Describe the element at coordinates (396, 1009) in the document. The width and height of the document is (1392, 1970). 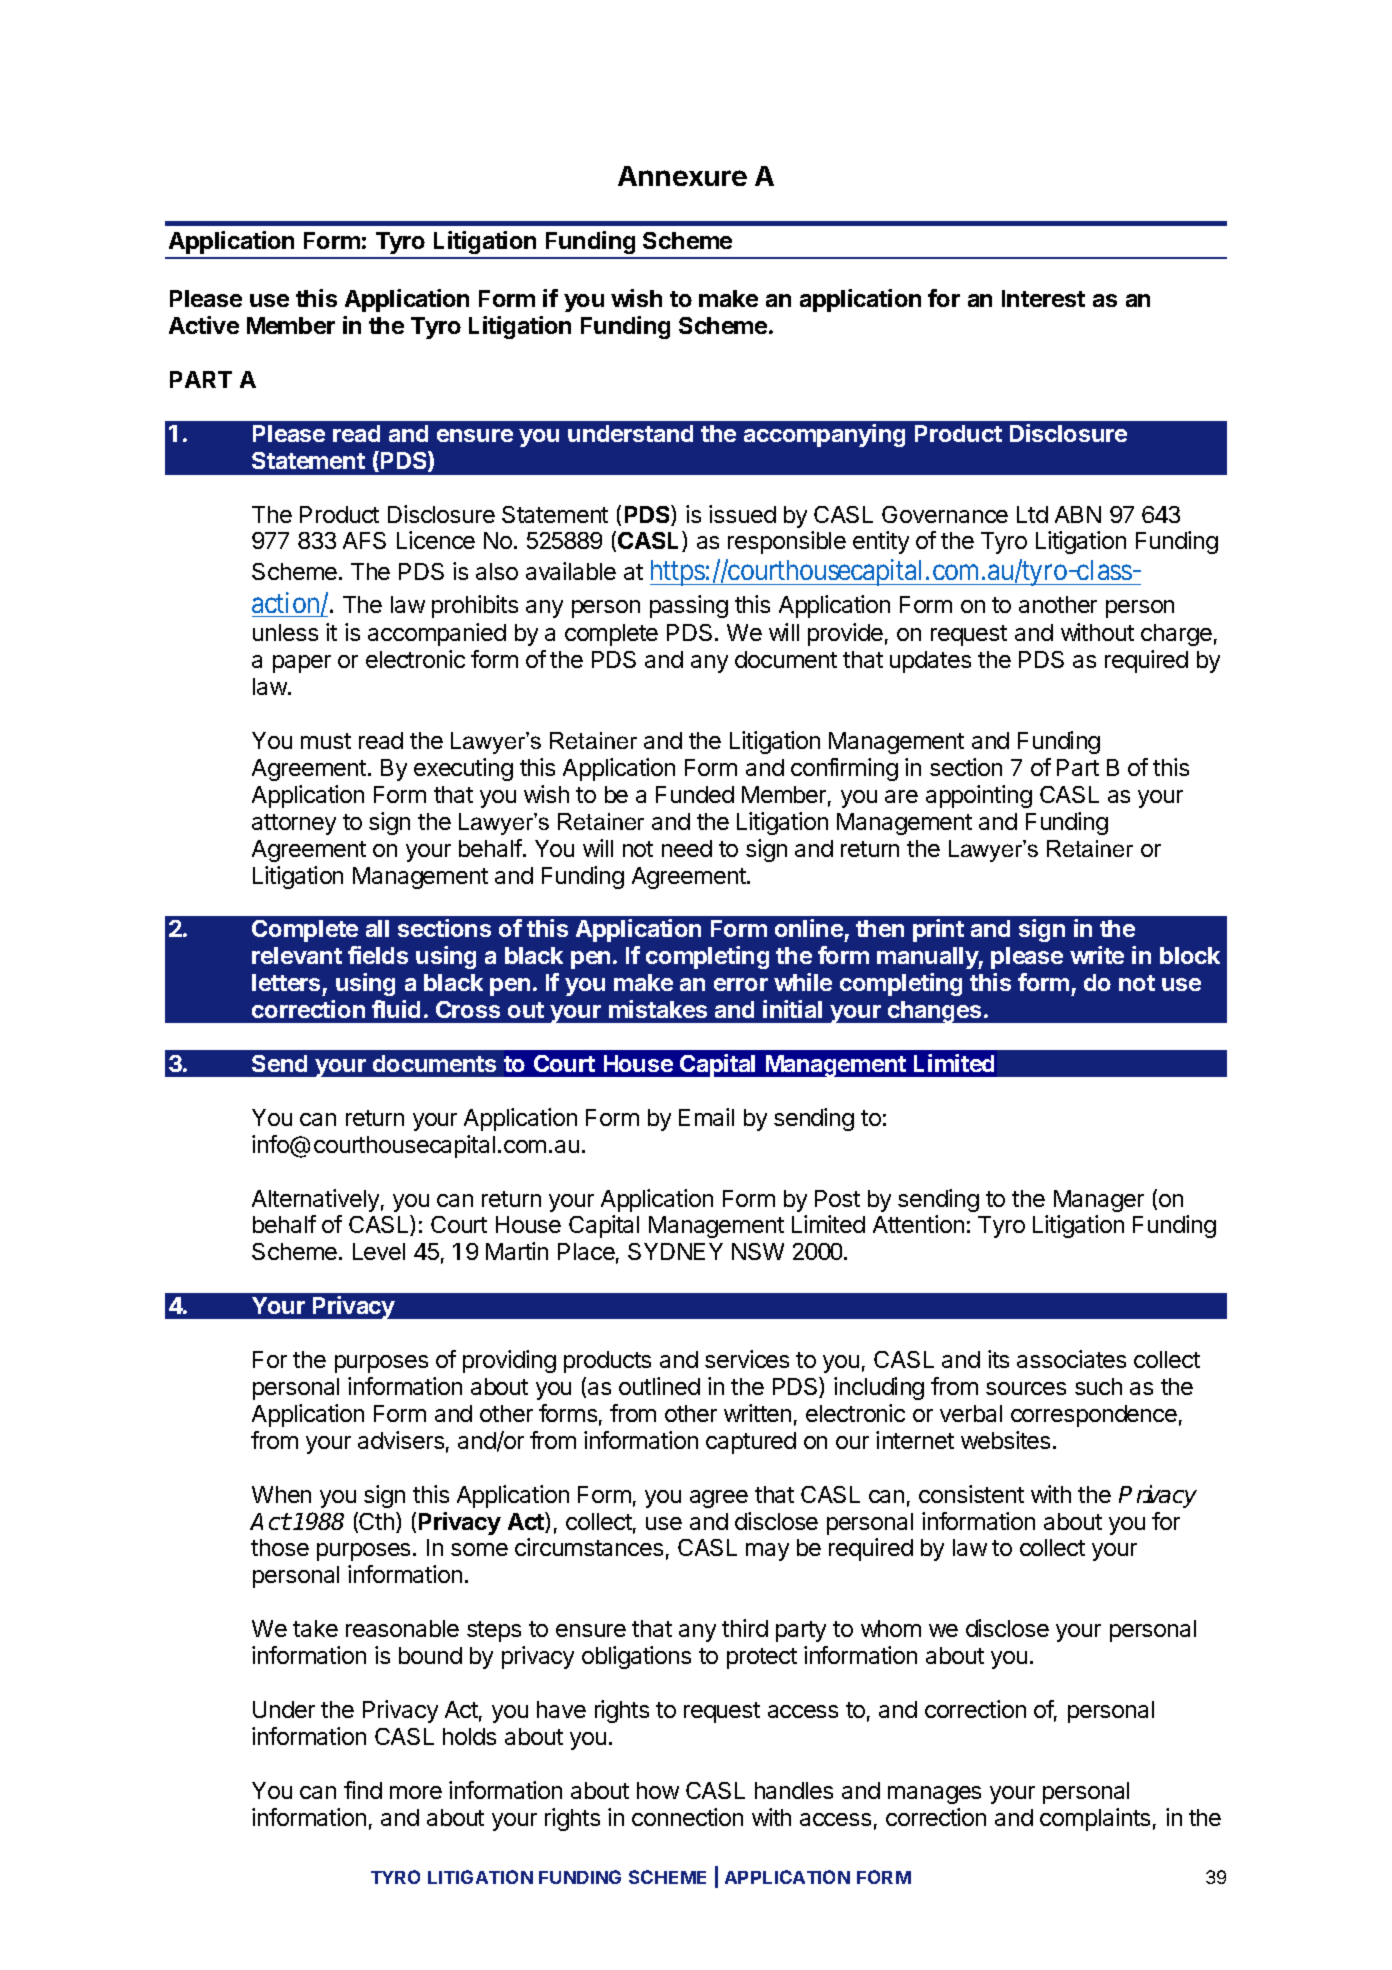
I see `fluid` at that location.
